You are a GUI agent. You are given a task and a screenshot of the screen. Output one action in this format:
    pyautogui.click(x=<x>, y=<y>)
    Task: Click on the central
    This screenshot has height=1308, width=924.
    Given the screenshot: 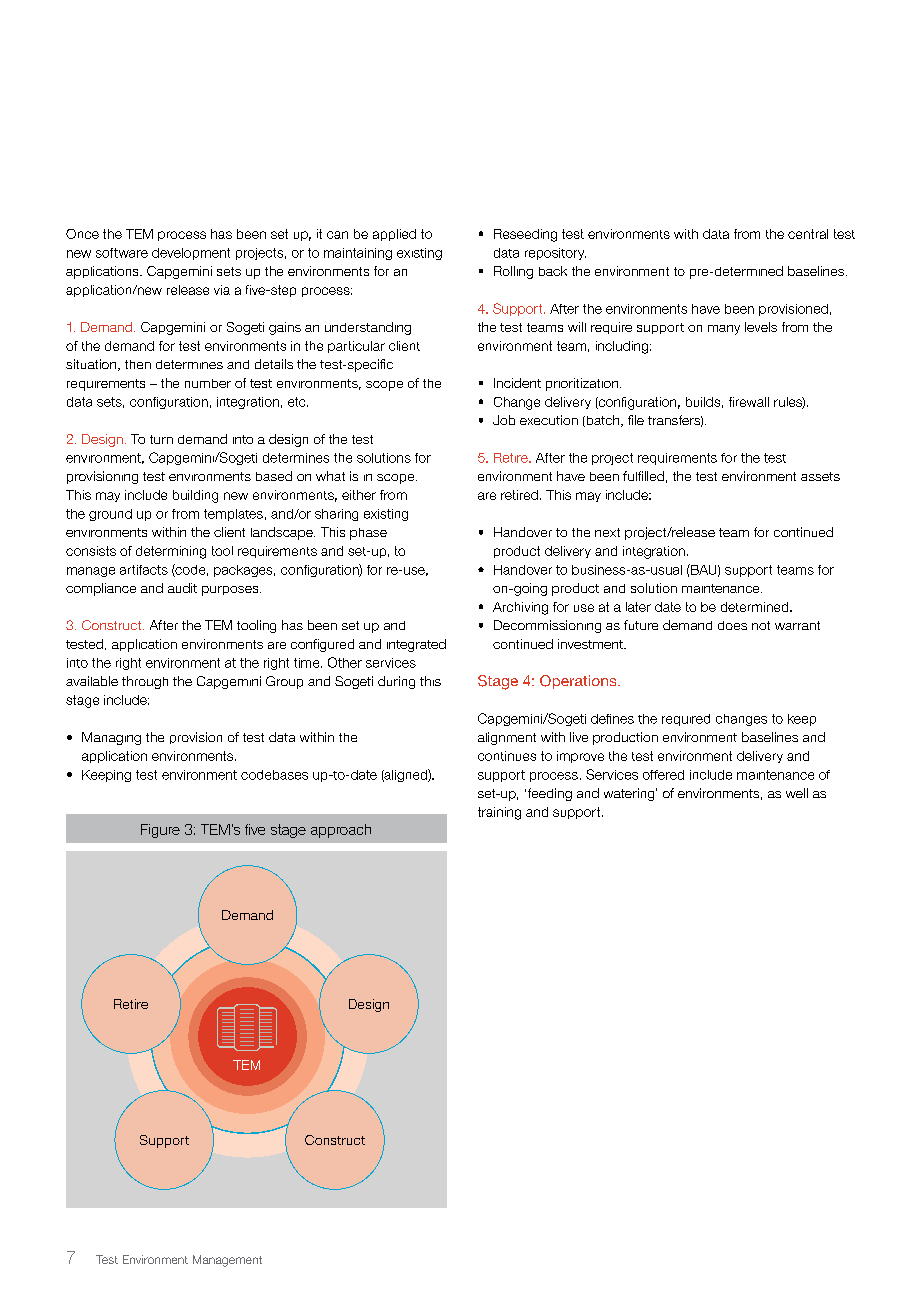 What is the action you would take?
    pyautogui.click(x=808, y=234)
